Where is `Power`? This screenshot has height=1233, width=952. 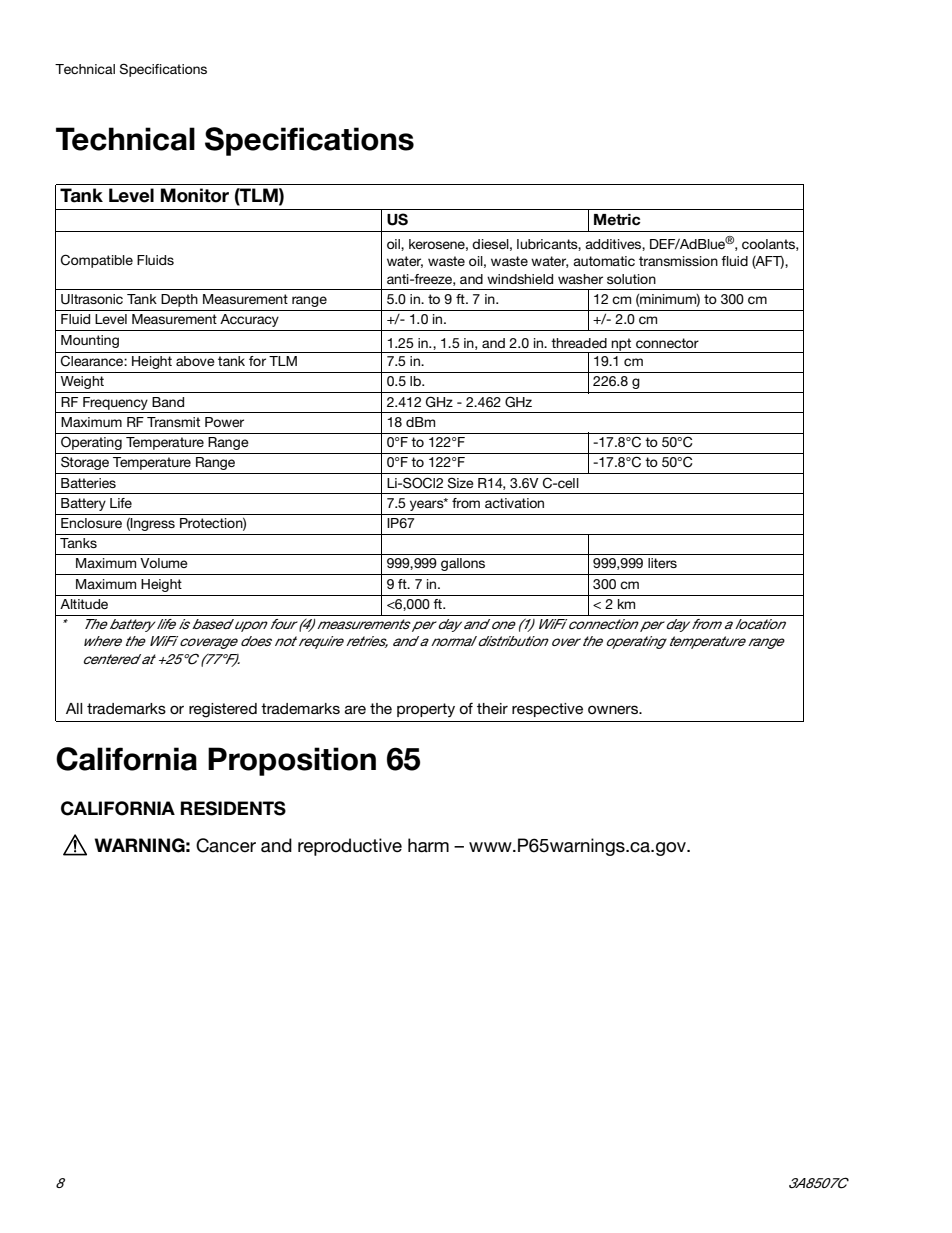 Power is located at coordinates (224, 422).
